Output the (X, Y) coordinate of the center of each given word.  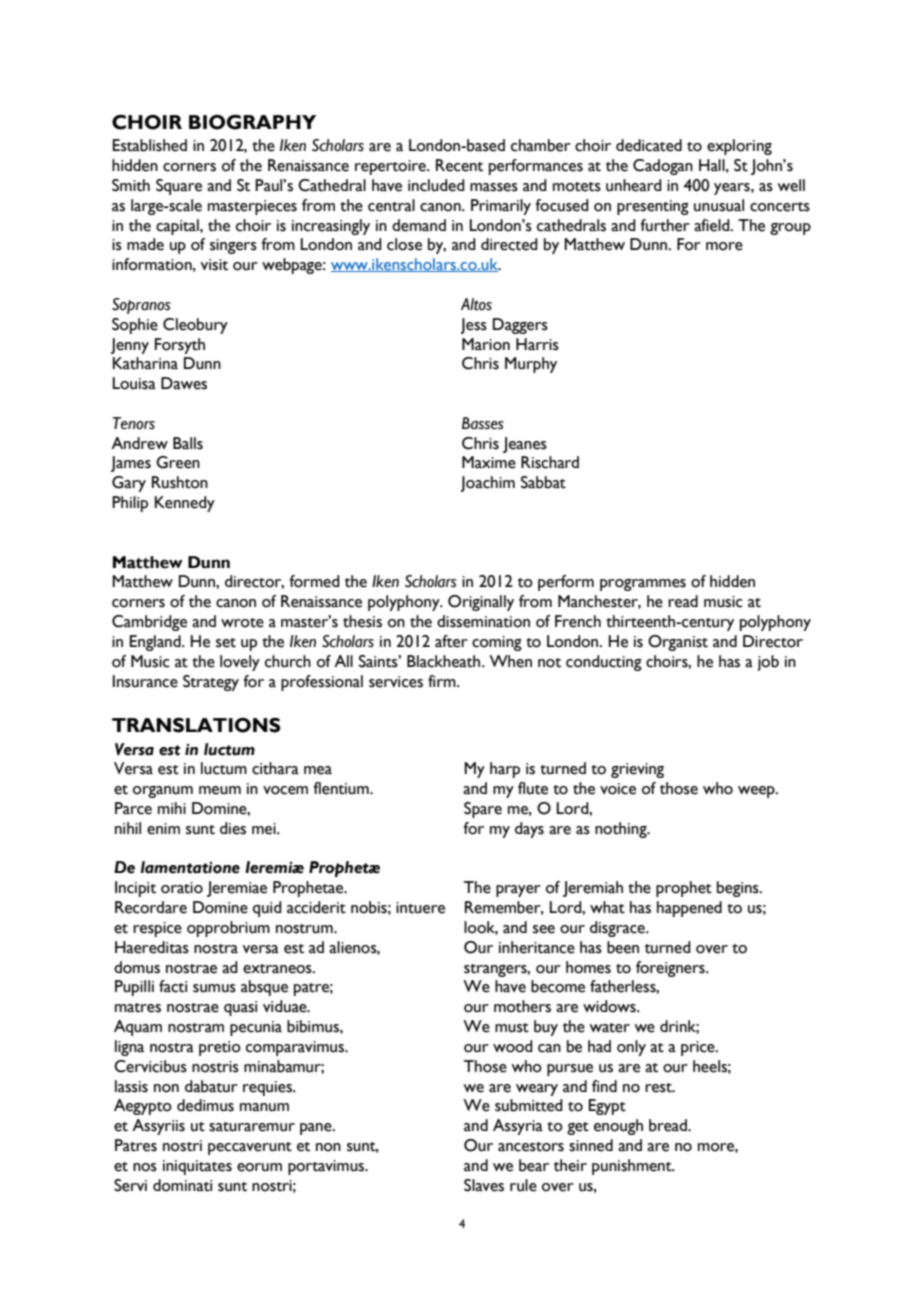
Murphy (531, 365)
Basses (483, 423)
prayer (518, 891)
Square (179, 187)
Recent (459, 165)
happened (689, 909)
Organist (678, 643)
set (226, 643)
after (451, 641)
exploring (739, 147)
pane (317, 1129)
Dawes (184, 383)
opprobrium (228, 929)
